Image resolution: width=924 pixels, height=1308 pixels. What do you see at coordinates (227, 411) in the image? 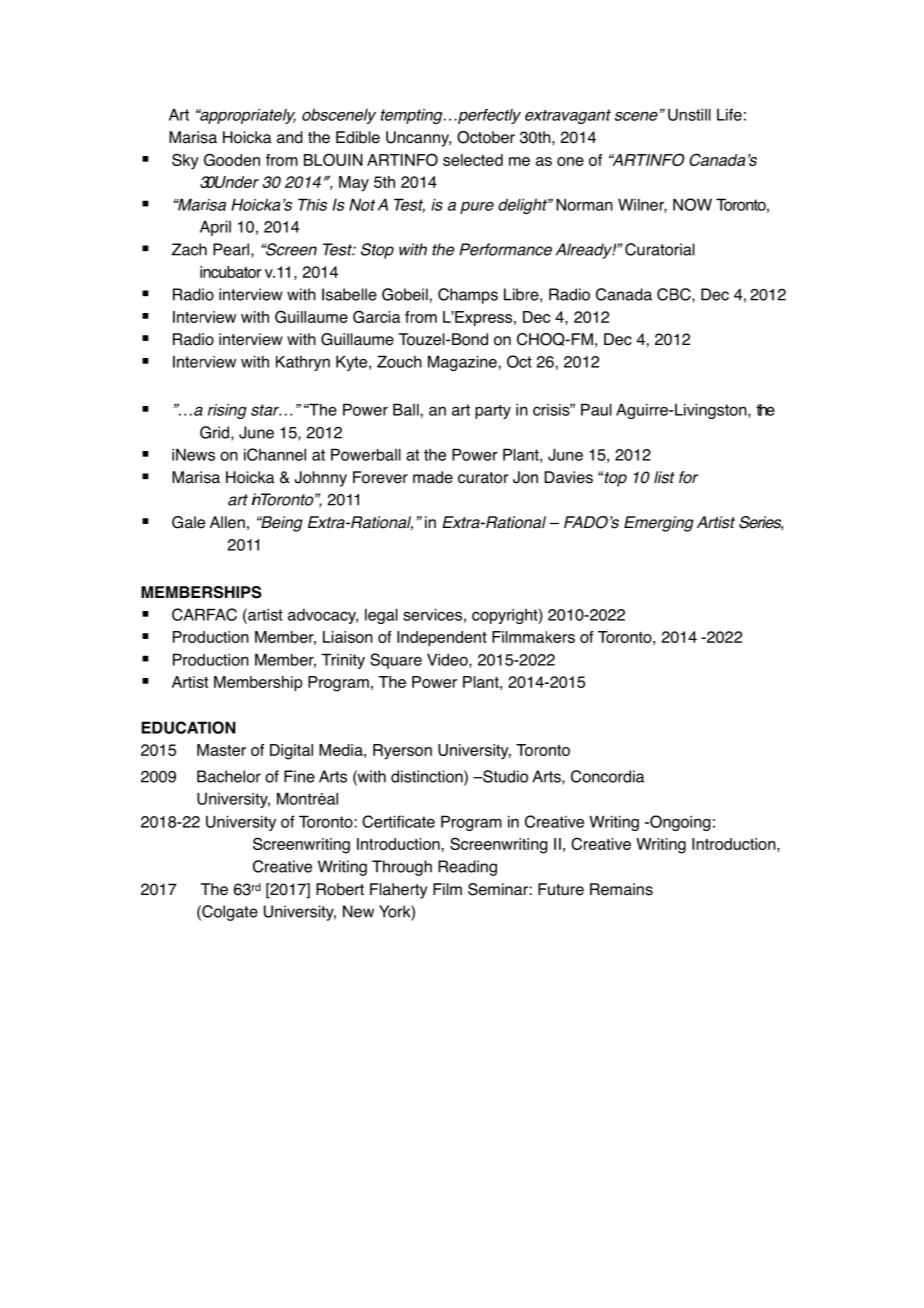
I see `rising` at bounding box center [227, 411].
